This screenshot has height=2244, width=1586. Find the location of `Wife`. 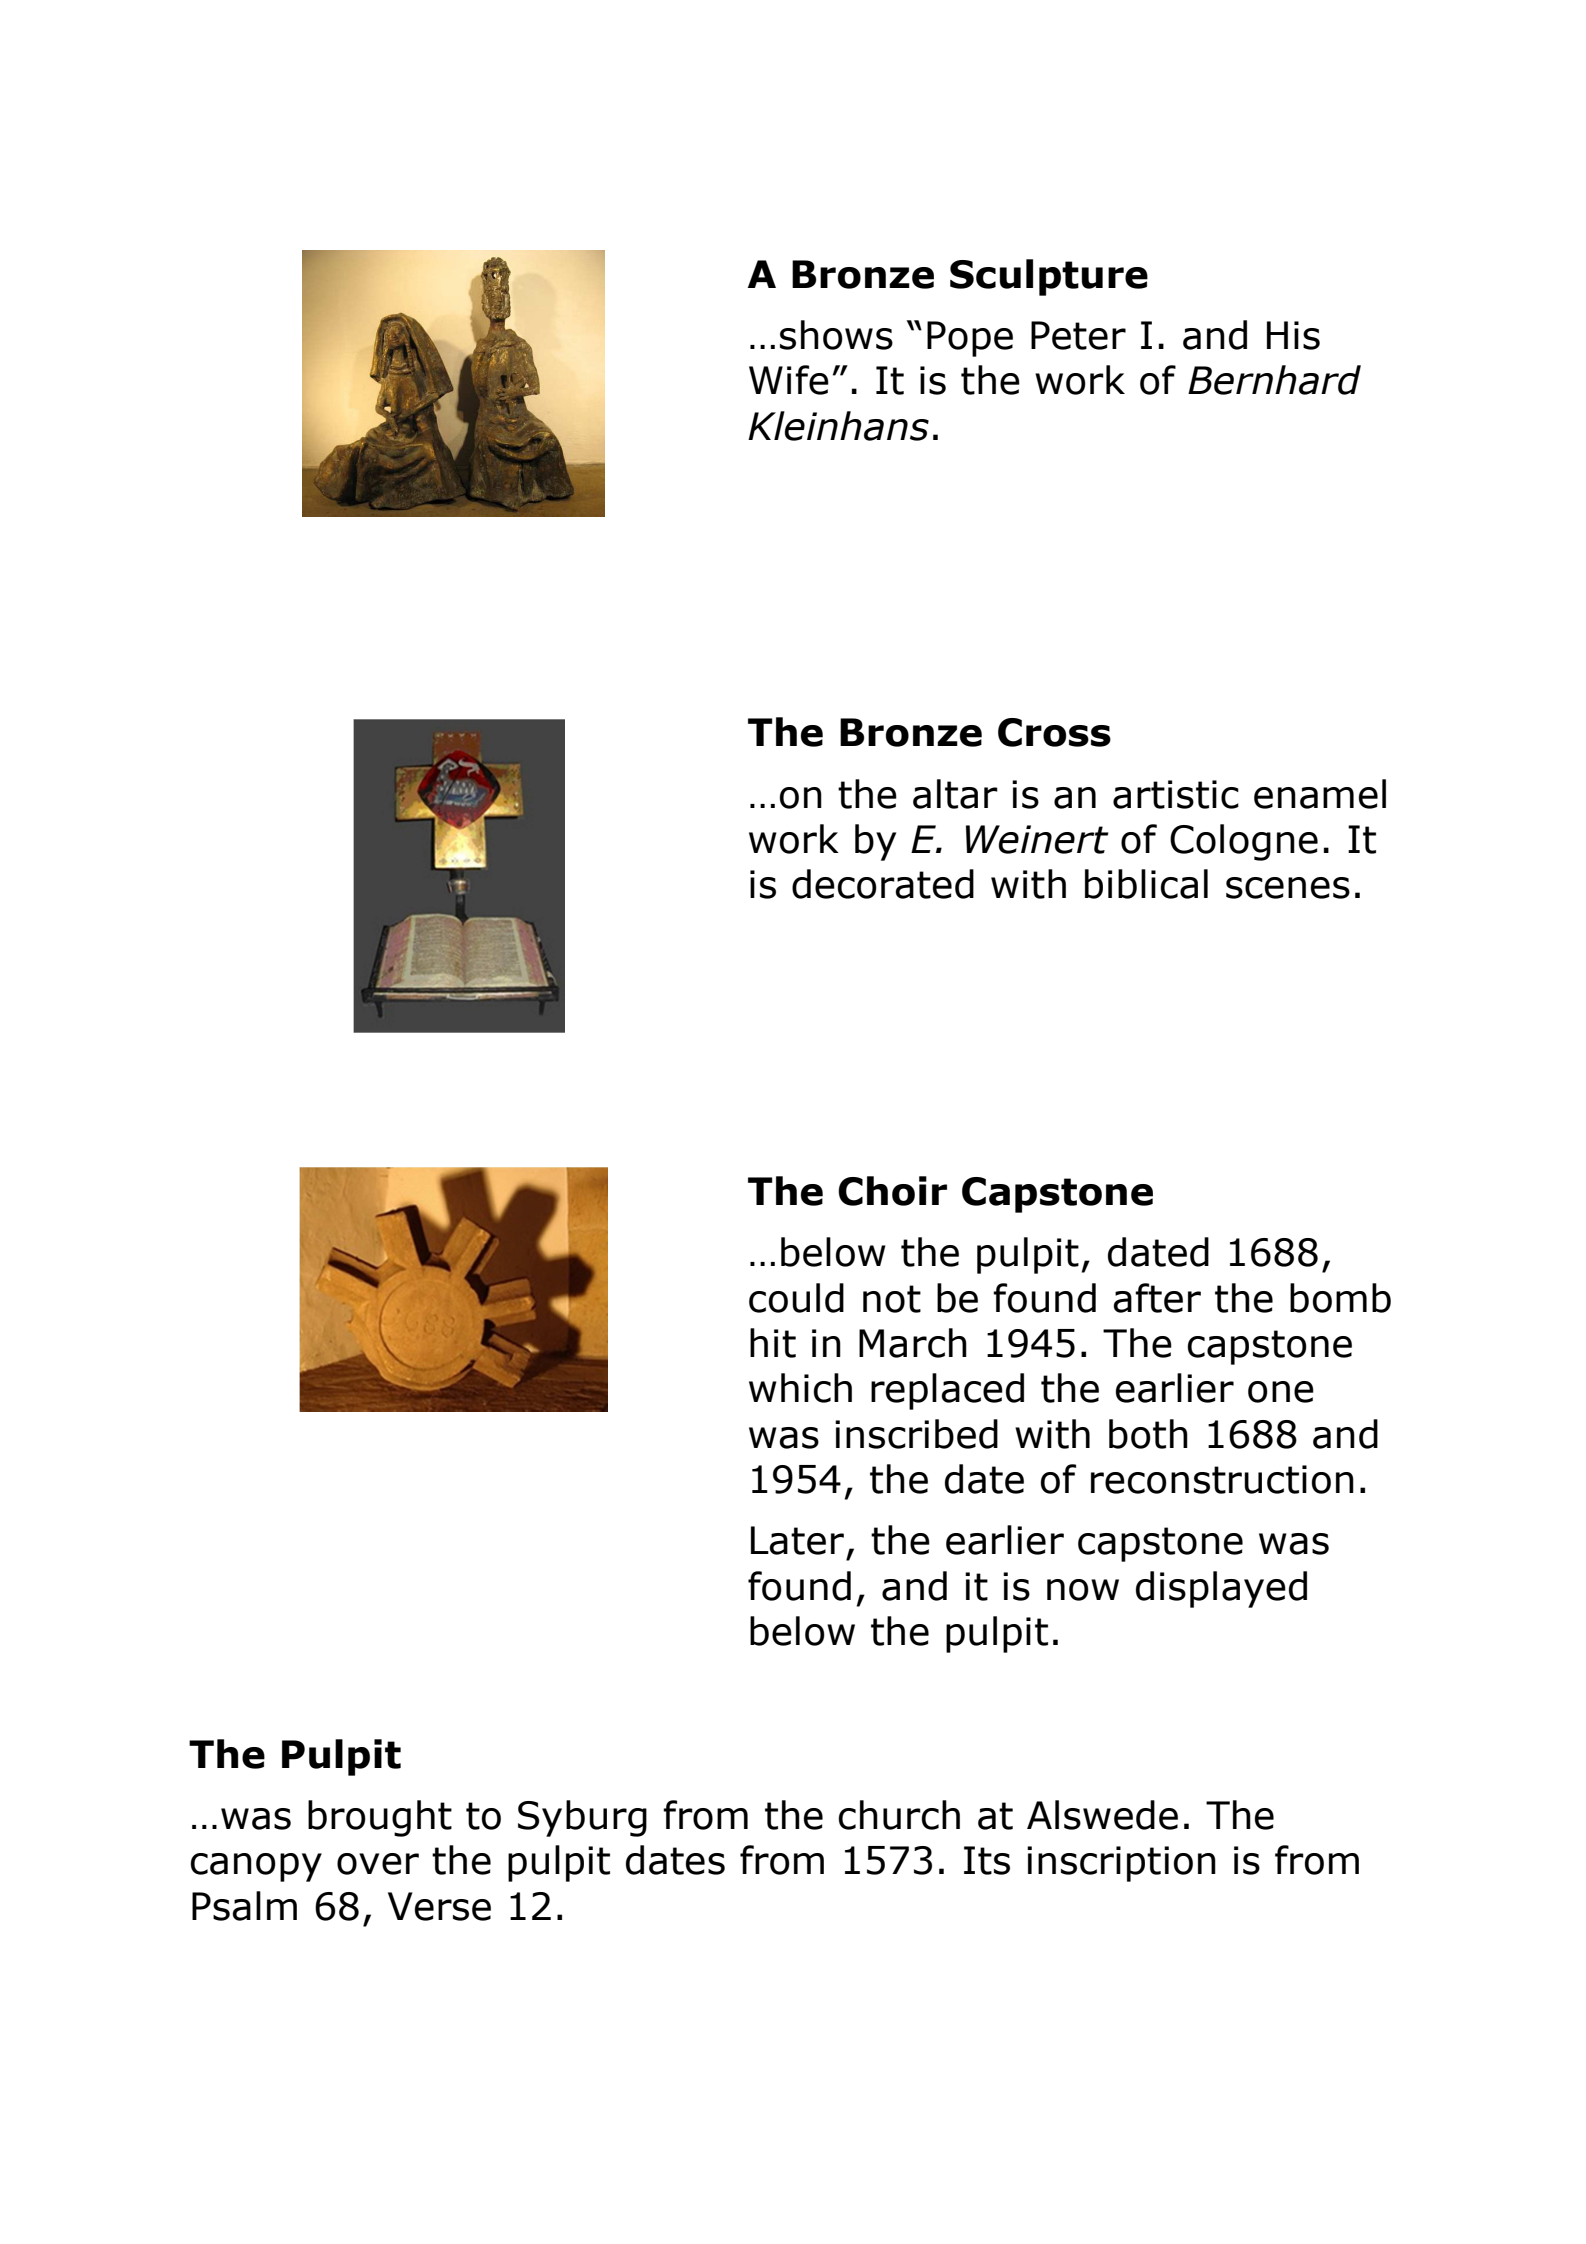

Wife is located at coordinates (789, 380).
